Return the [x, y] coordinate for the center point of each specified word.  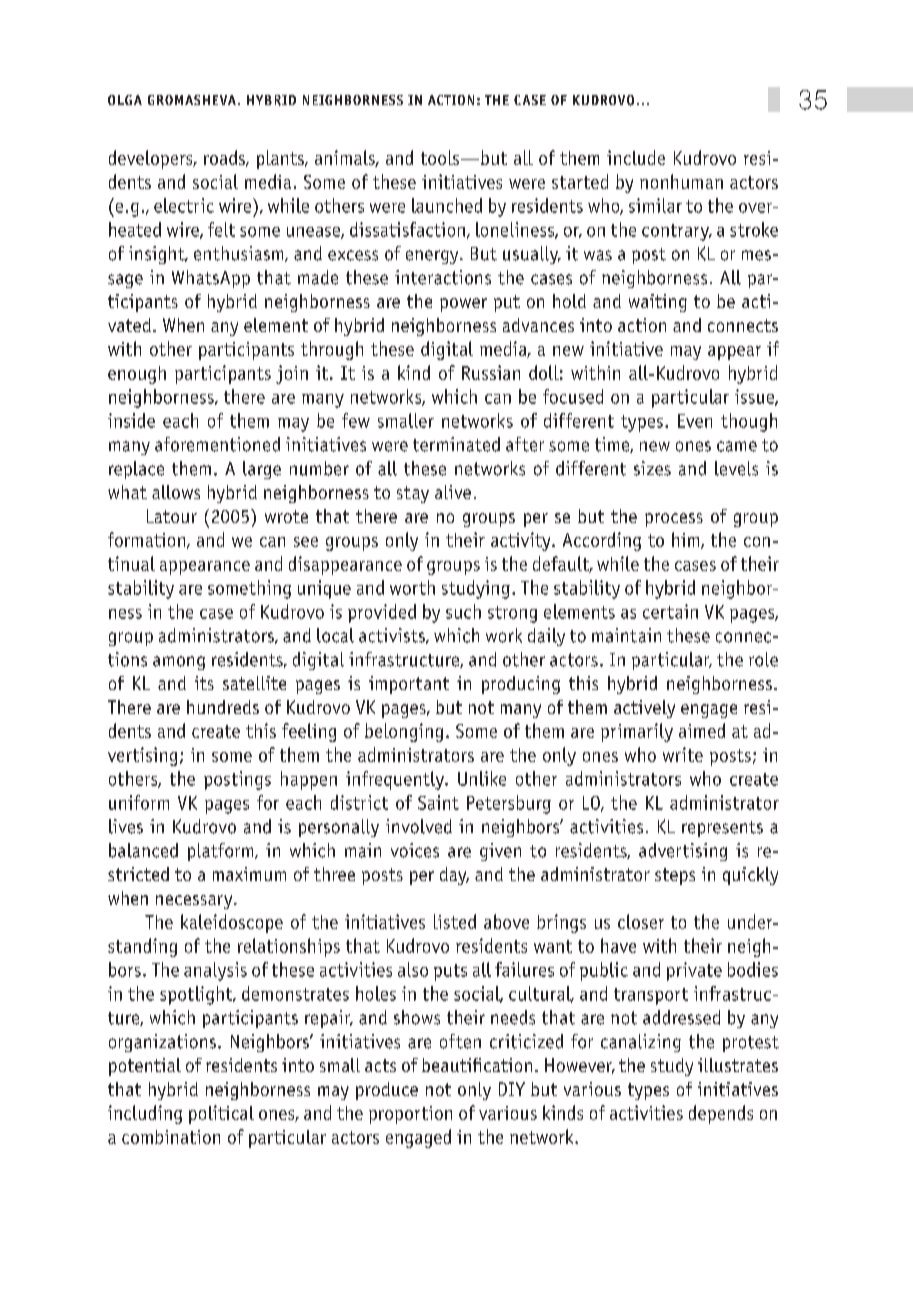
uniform [139, 802]
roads [225, 158]
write [683, 754]
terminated [456, 444]
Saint [438, 802]
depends [721, 1114]
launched [447, 205]
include [636, 157]
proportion [410, 1115]
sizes [652, 468]
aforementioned [217, 444]
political [221, 1114]
